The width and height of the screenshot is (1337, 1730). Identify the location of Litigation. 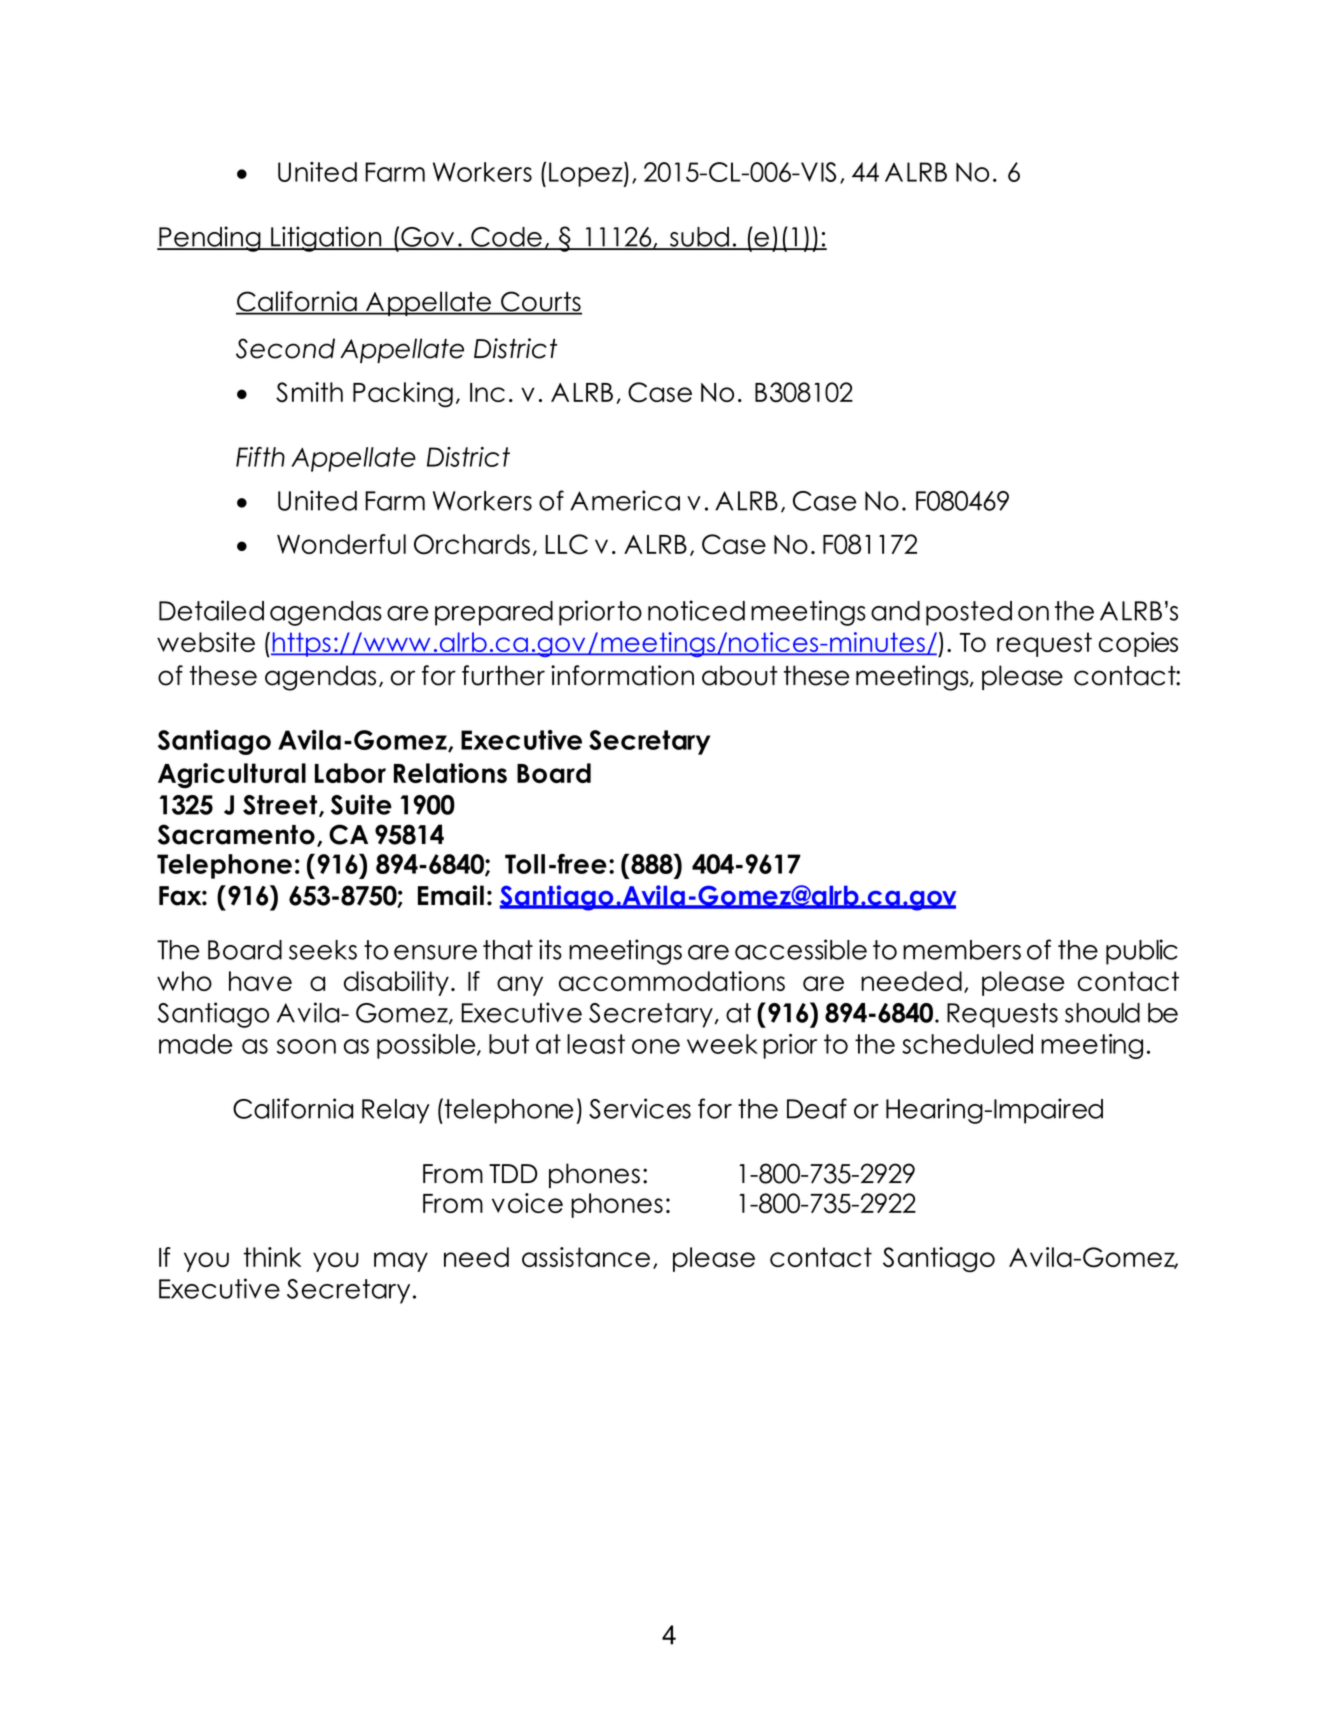
(326, 239).
